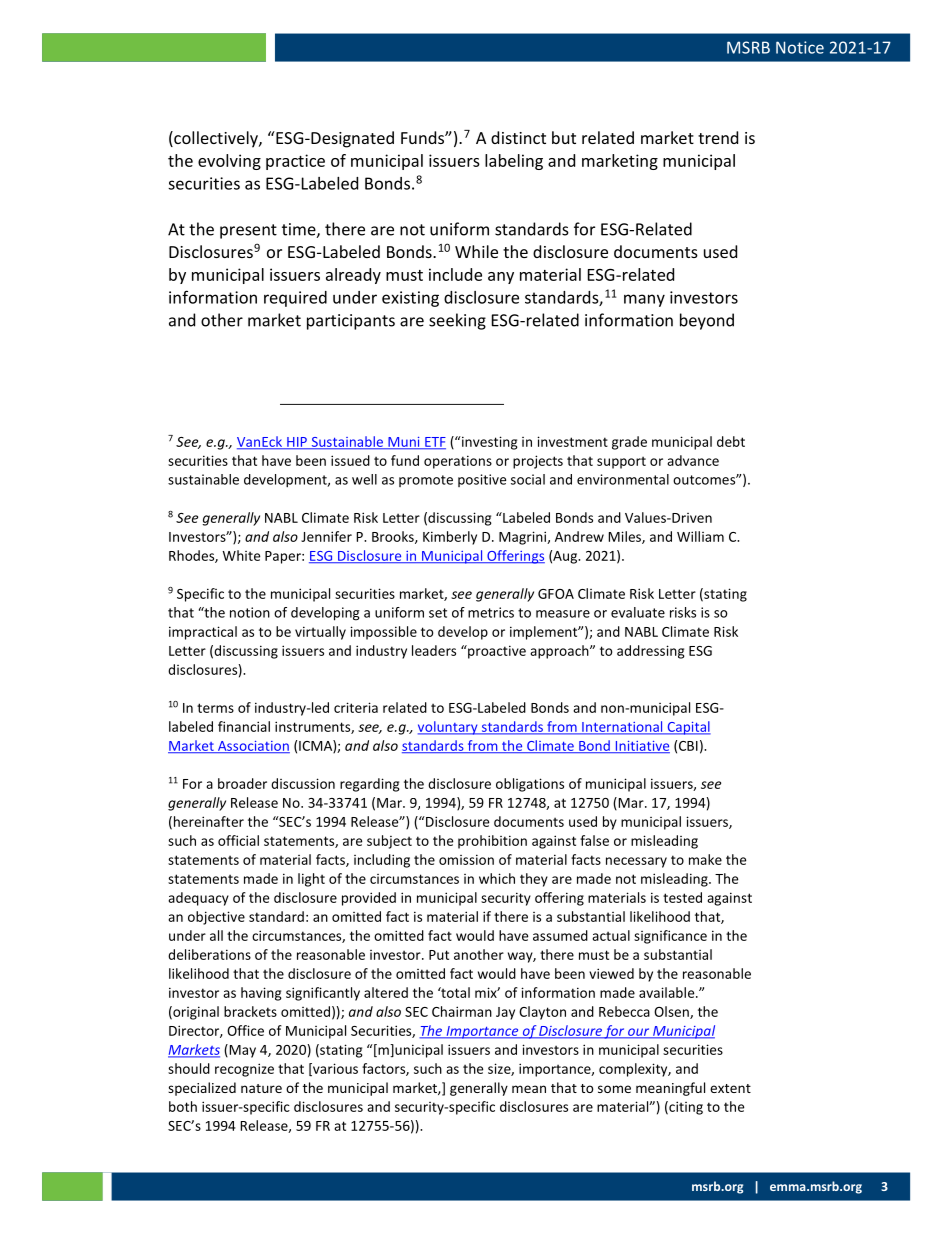 This screenshot has height=1233, width=952. I want to click on distinct, so click(518, 137).
